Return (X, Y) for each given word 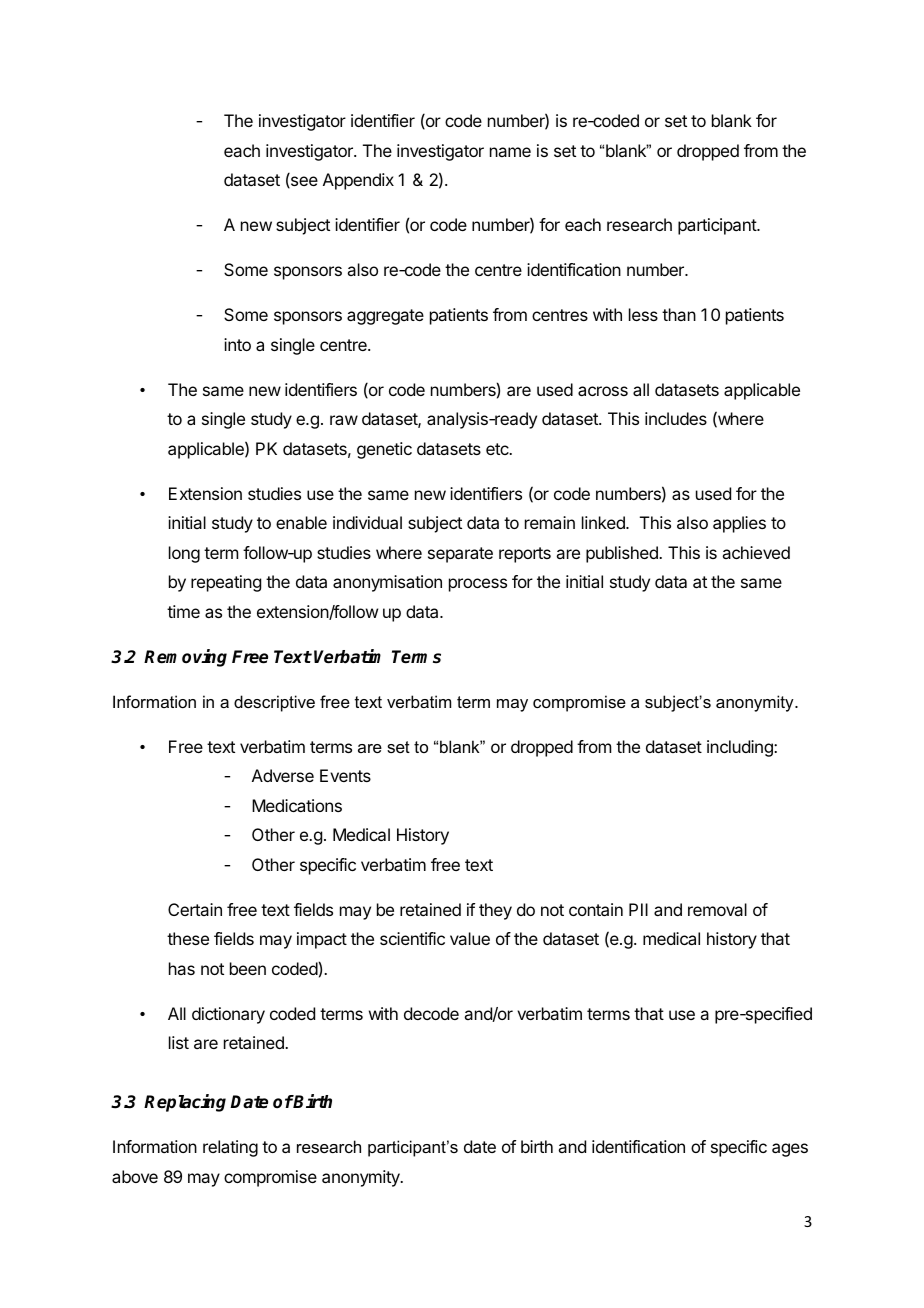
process (478, 585)
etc (498, 449)
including (741, 748)
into (237, 344)
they (495, 911)
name (510, 152)
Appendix (358, 181)
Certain (195, 909)
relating (230, 1148)
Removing (185, 658)
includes (676, 418)
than (679, 314)
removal (717, 909)
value (470, 938)
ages (790, 1150)
